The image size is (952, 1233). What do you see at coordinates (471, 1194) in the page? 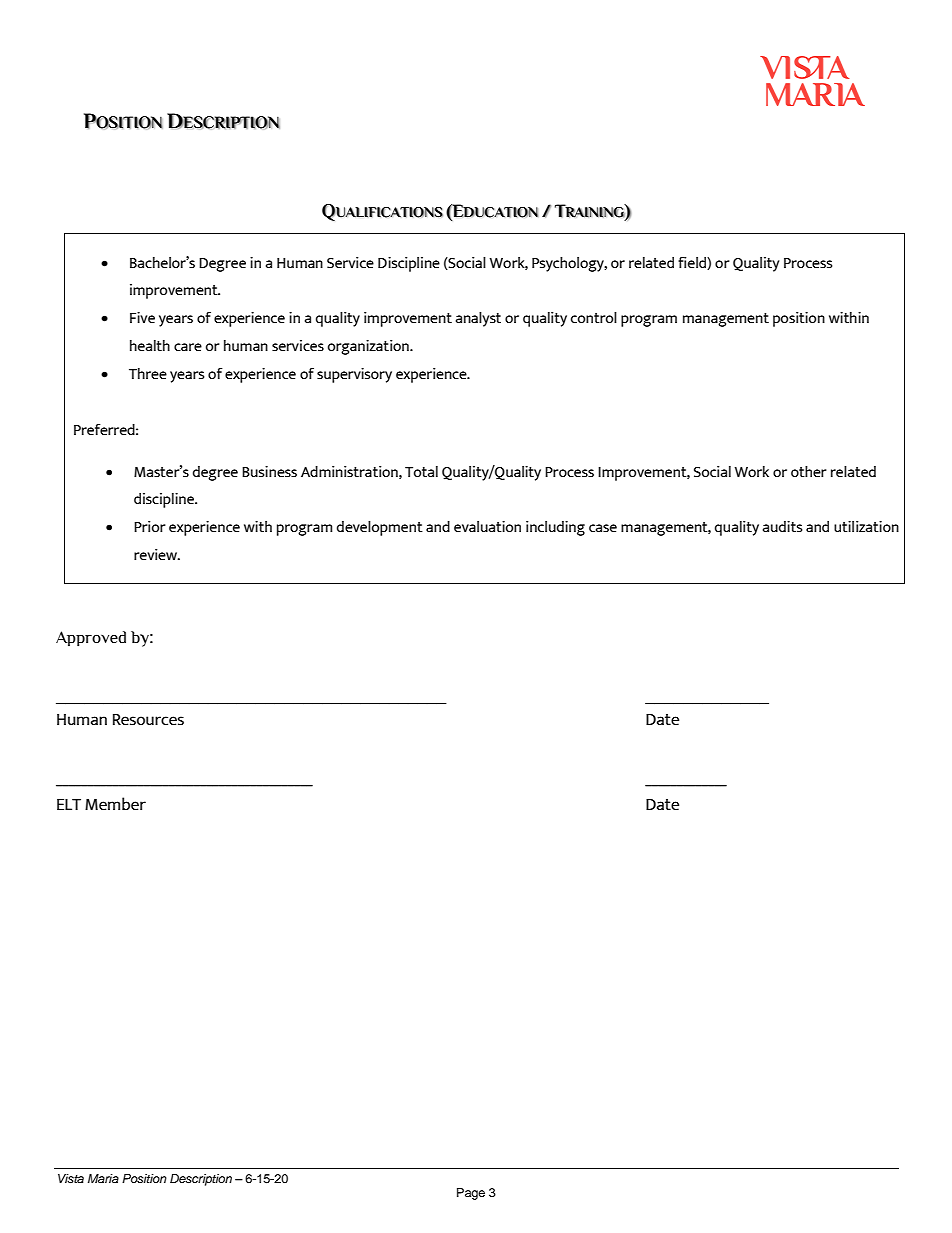
I see `Page` at bounding box center [471, 1194].
